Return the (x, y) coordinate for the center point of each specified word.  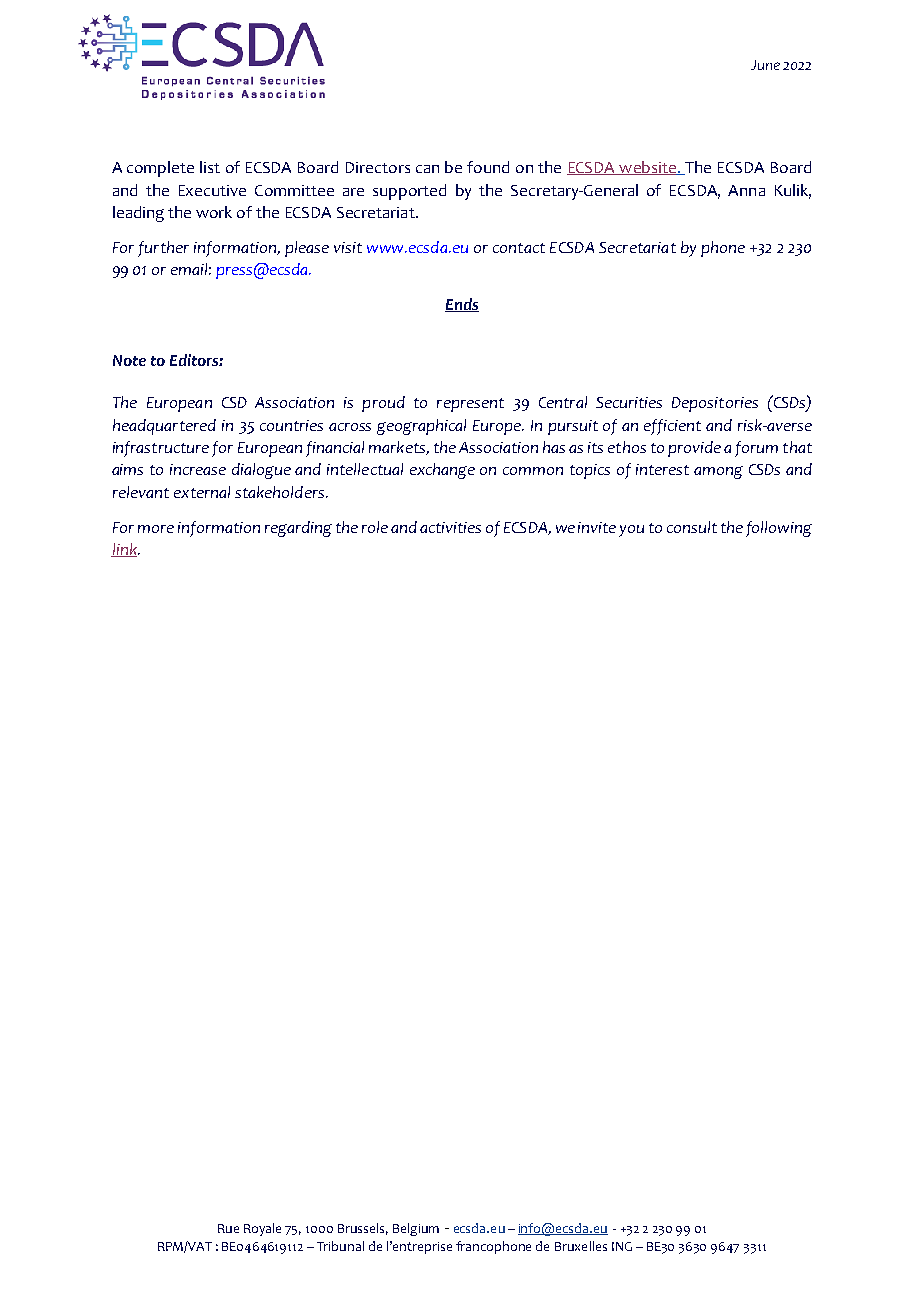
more (156, 529)
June (765, 65)
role (375, 527)
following (779, 529)
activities (450, 527)
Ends (462, 305)
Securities (629, 402)
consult (692, 527)
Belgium (416, 1229)
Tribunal (340, 1246)
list (210, 167)
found (488, 167)
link (125, 550)
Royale (262, 1229)
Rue (228, 1228)
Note (129, 360)
